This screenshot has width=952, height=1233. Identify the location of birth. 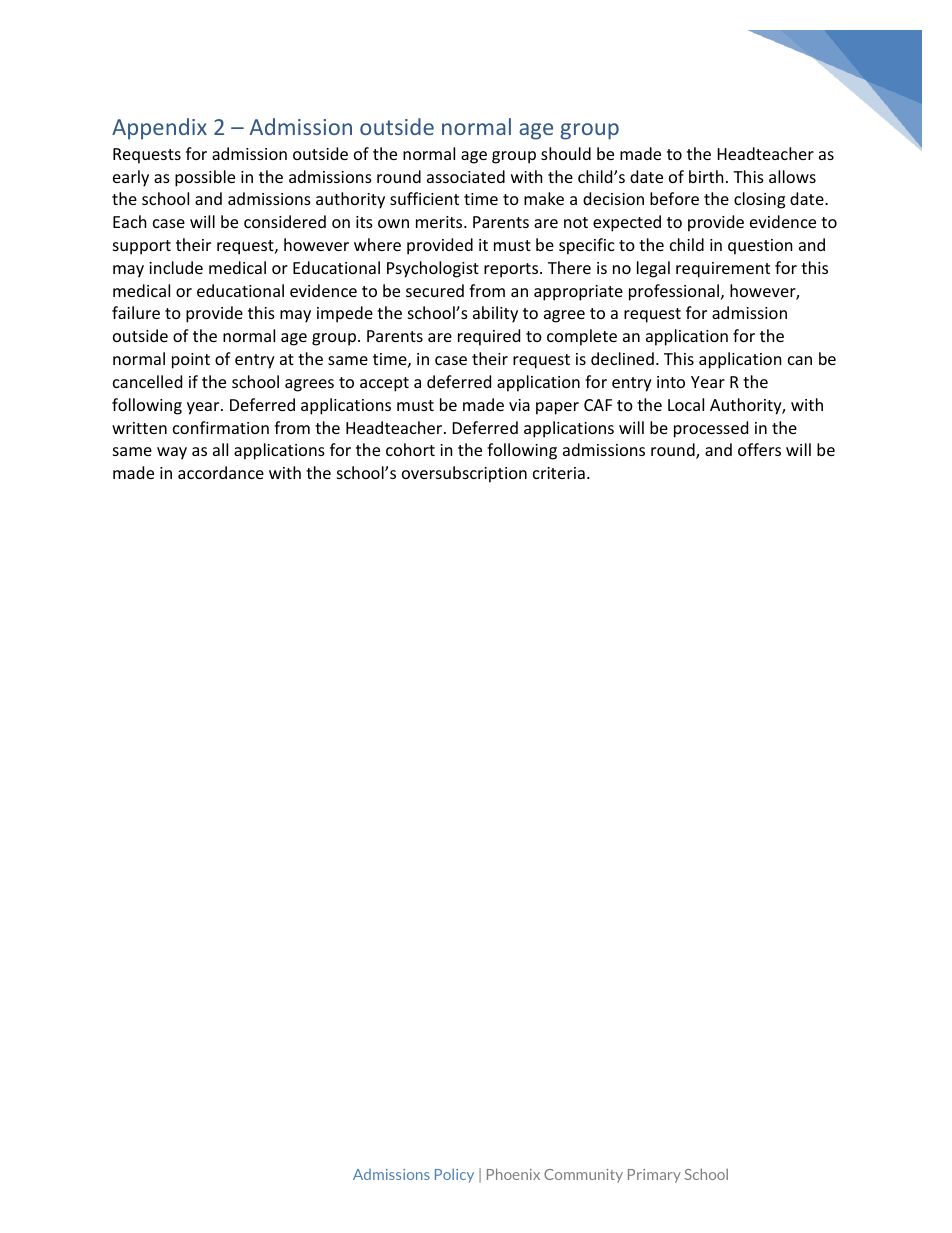
(706, 176).
